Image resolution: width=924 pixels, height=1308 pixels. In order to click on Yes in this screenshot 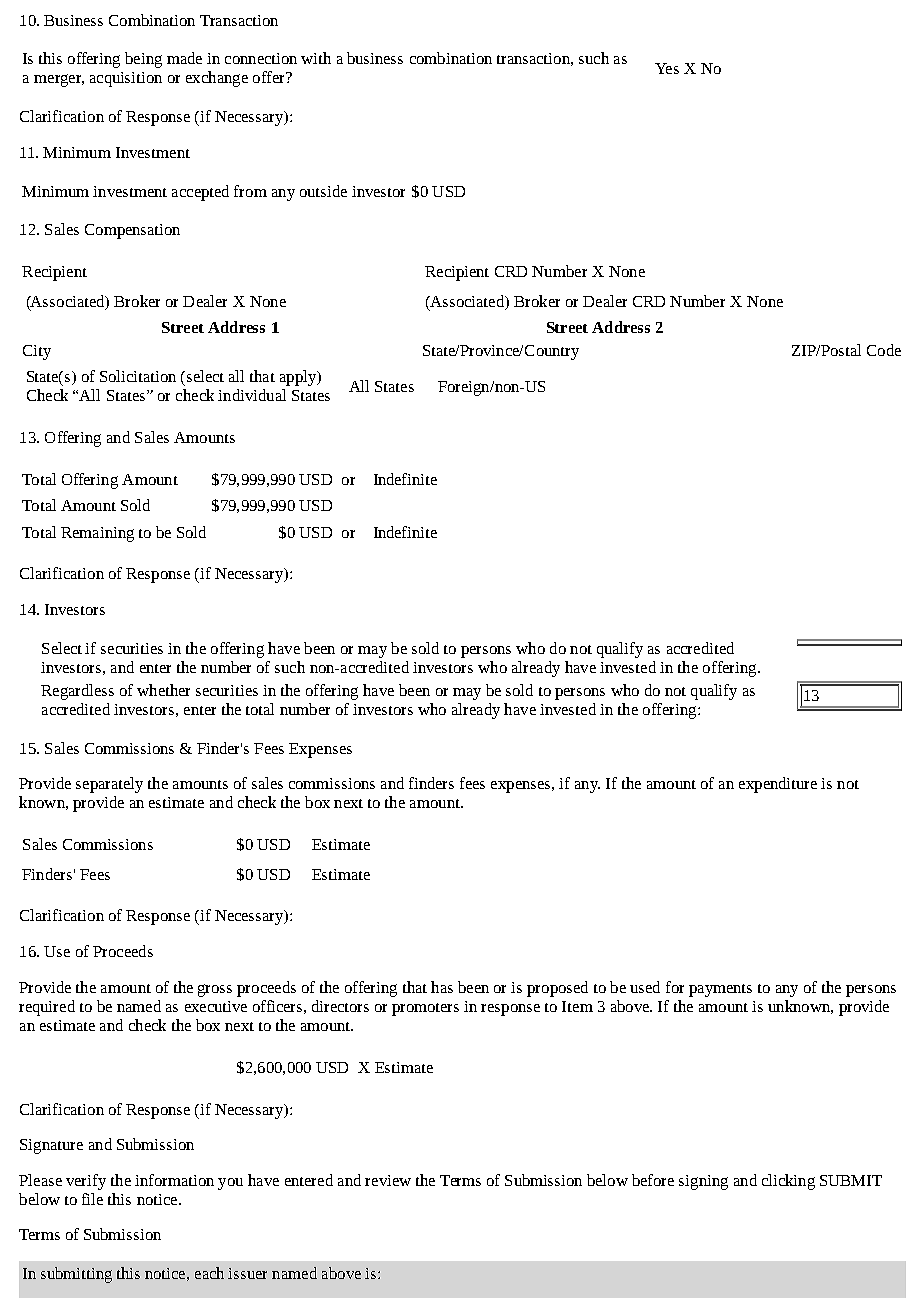, I will do `click(667, 68)`.
